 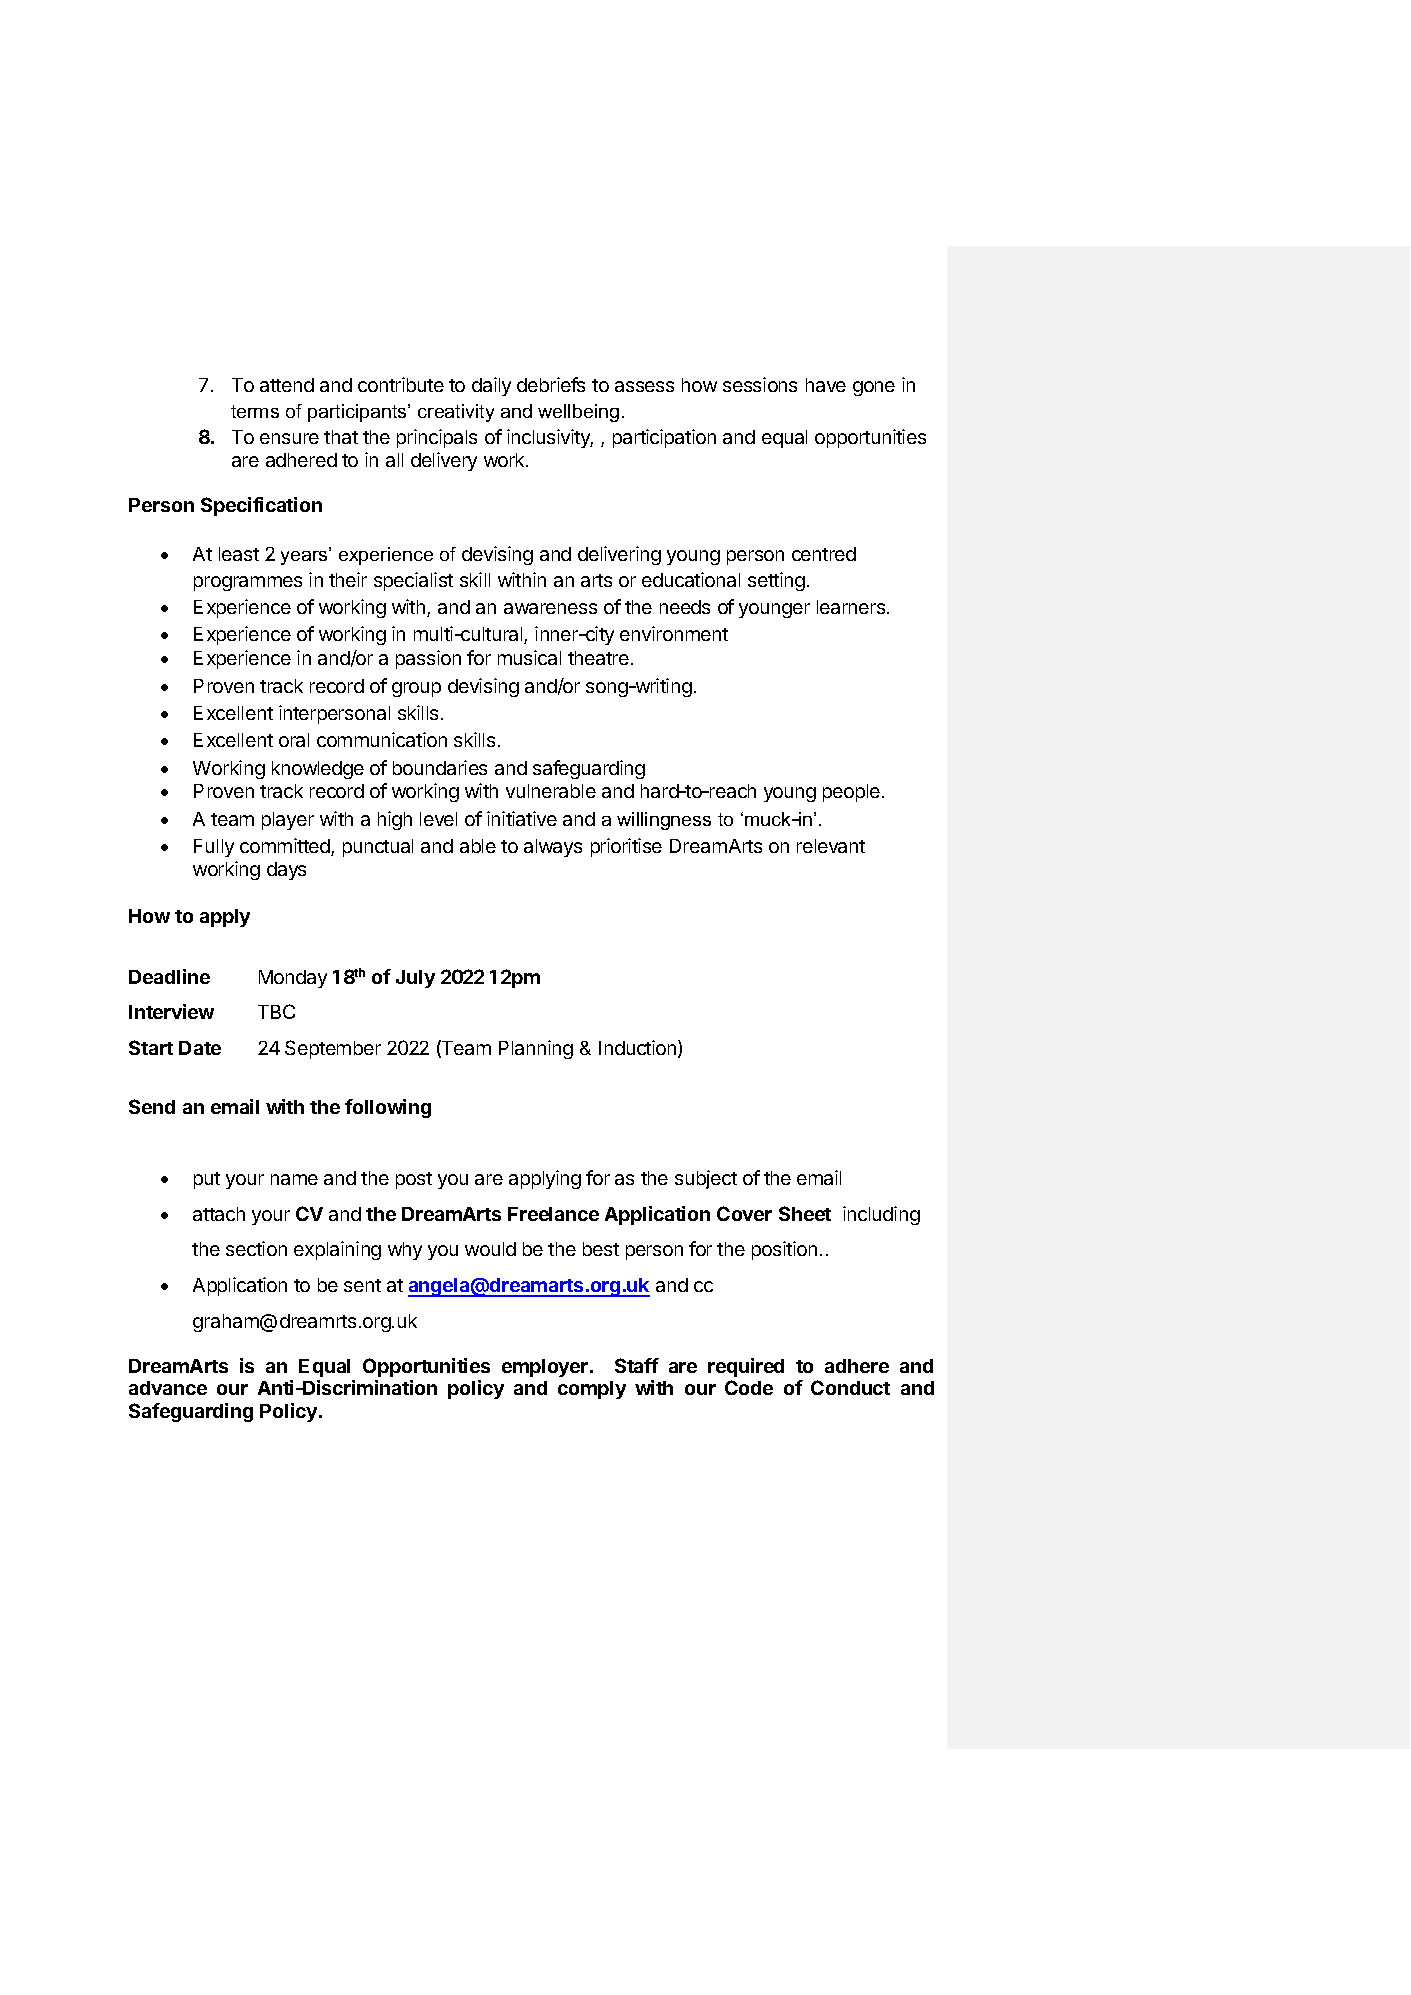 I want to click on musical, so click(x=529, y=657).
